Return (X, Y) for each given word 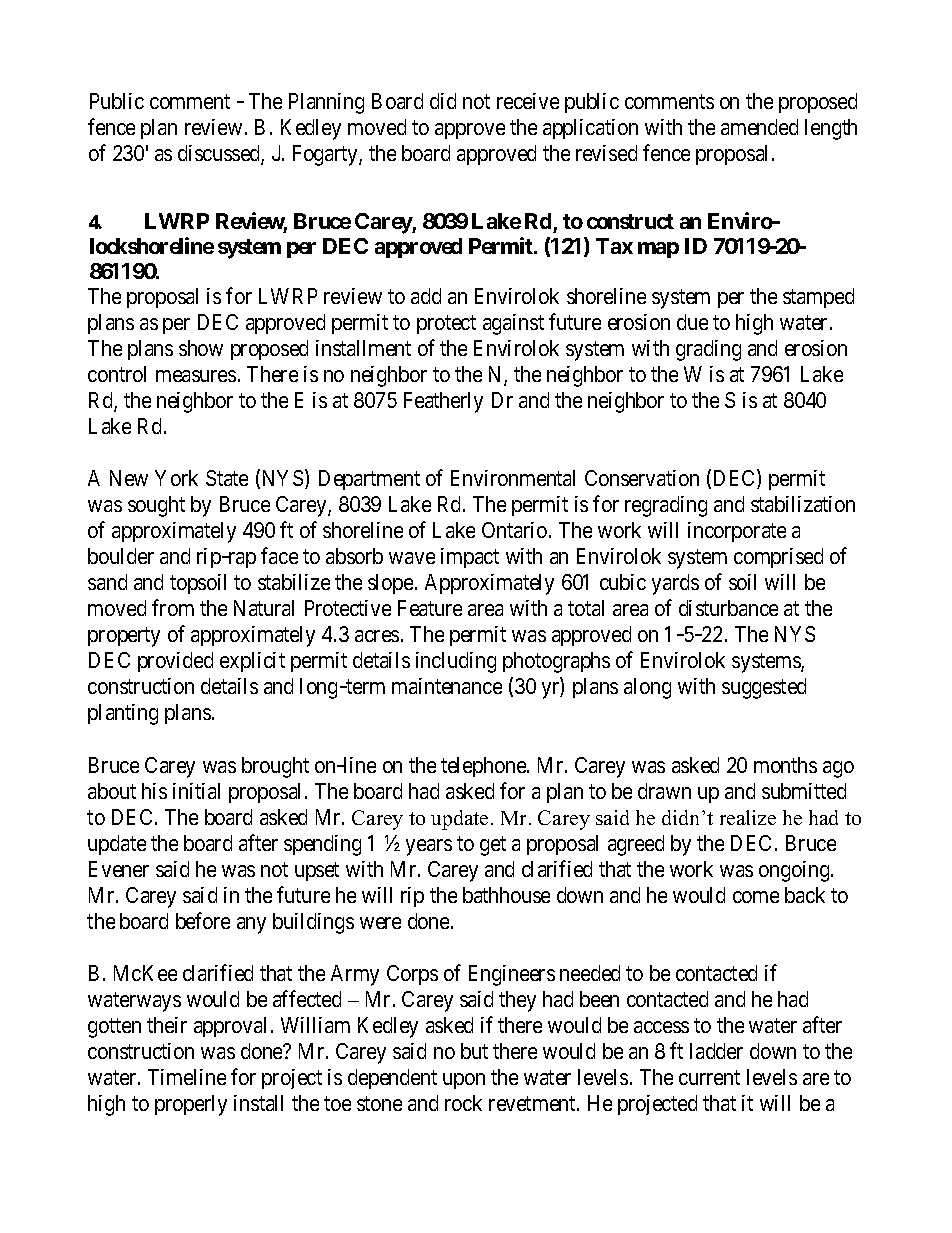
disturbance (728, 608)
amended (759, 127)
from (173, 607)
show (201, 348)
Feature (430, 608)
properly (191, 1105)
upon (464, 1081)
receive (528, 101)
